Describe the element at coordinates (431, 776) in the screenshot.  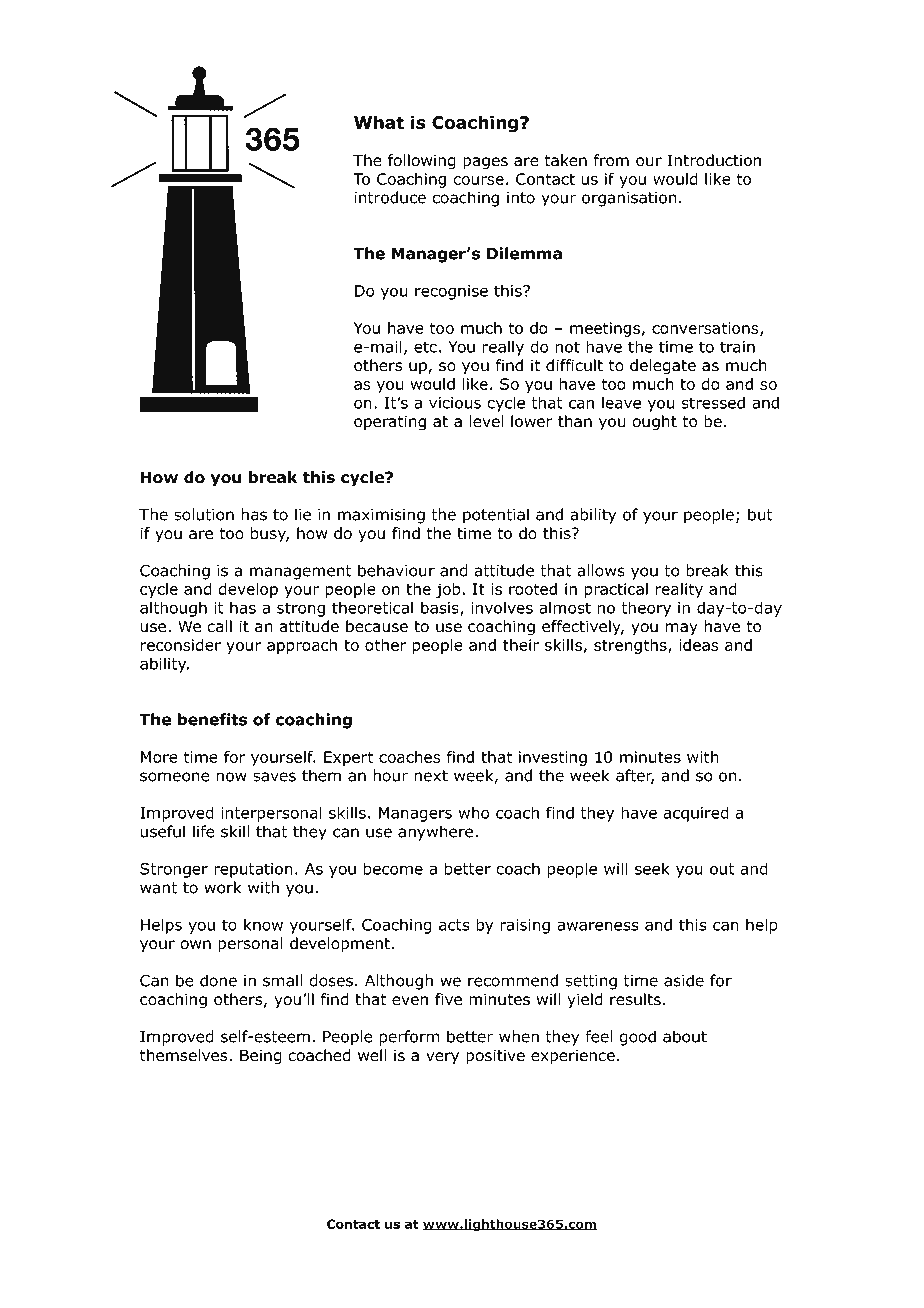
I see `next` at that location.
